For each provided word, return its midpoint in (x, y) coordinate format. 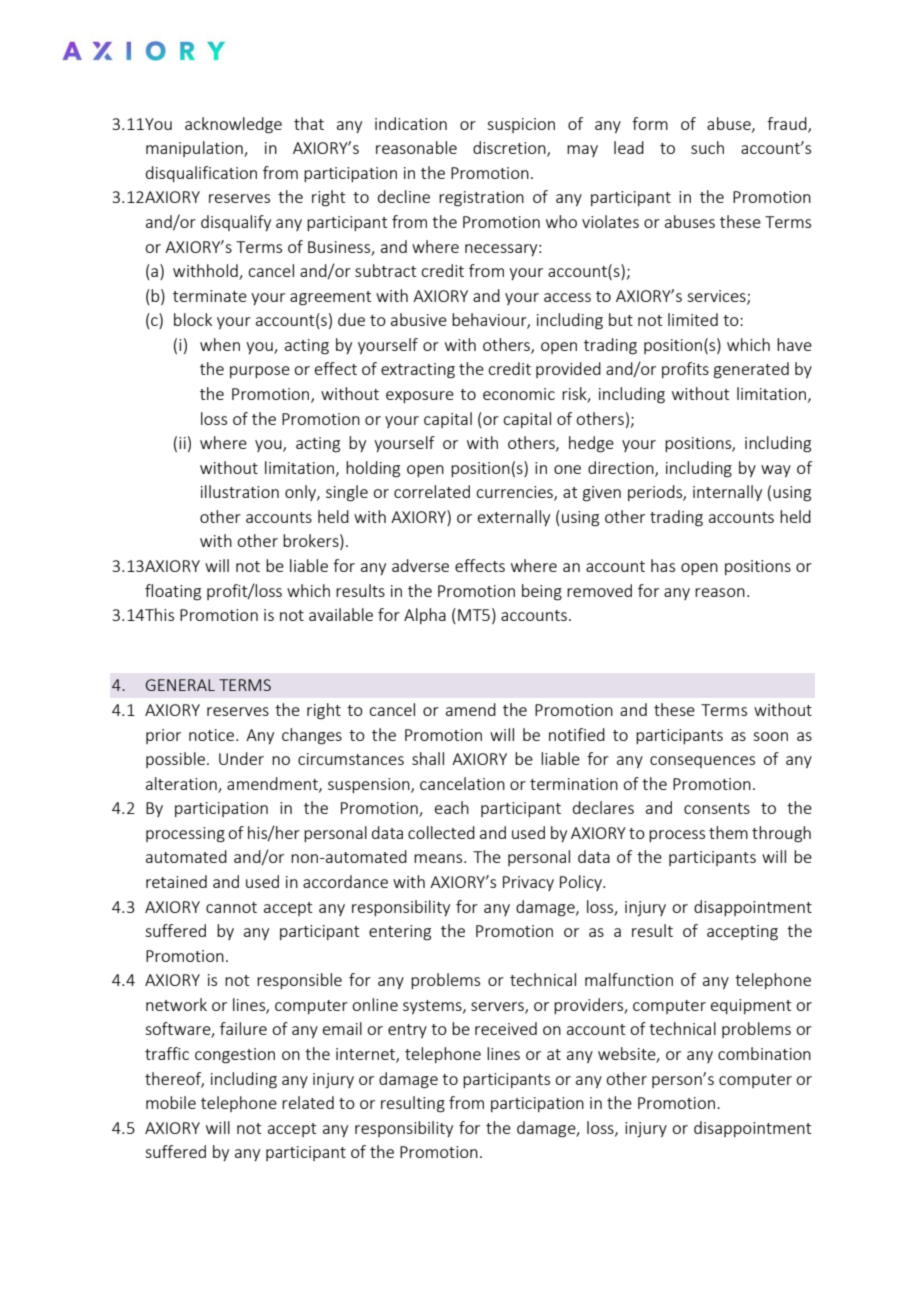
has (663, 565)
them (728, 832)
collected (441, 832)
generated (751, 370)
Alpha (425, 616)
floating (173, 592)
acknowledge (233, 125)
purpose (260, 372)
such (707, 147)
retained (176, 881)
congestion (235, 1056)
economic (519, 394)
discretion (510, 149)
